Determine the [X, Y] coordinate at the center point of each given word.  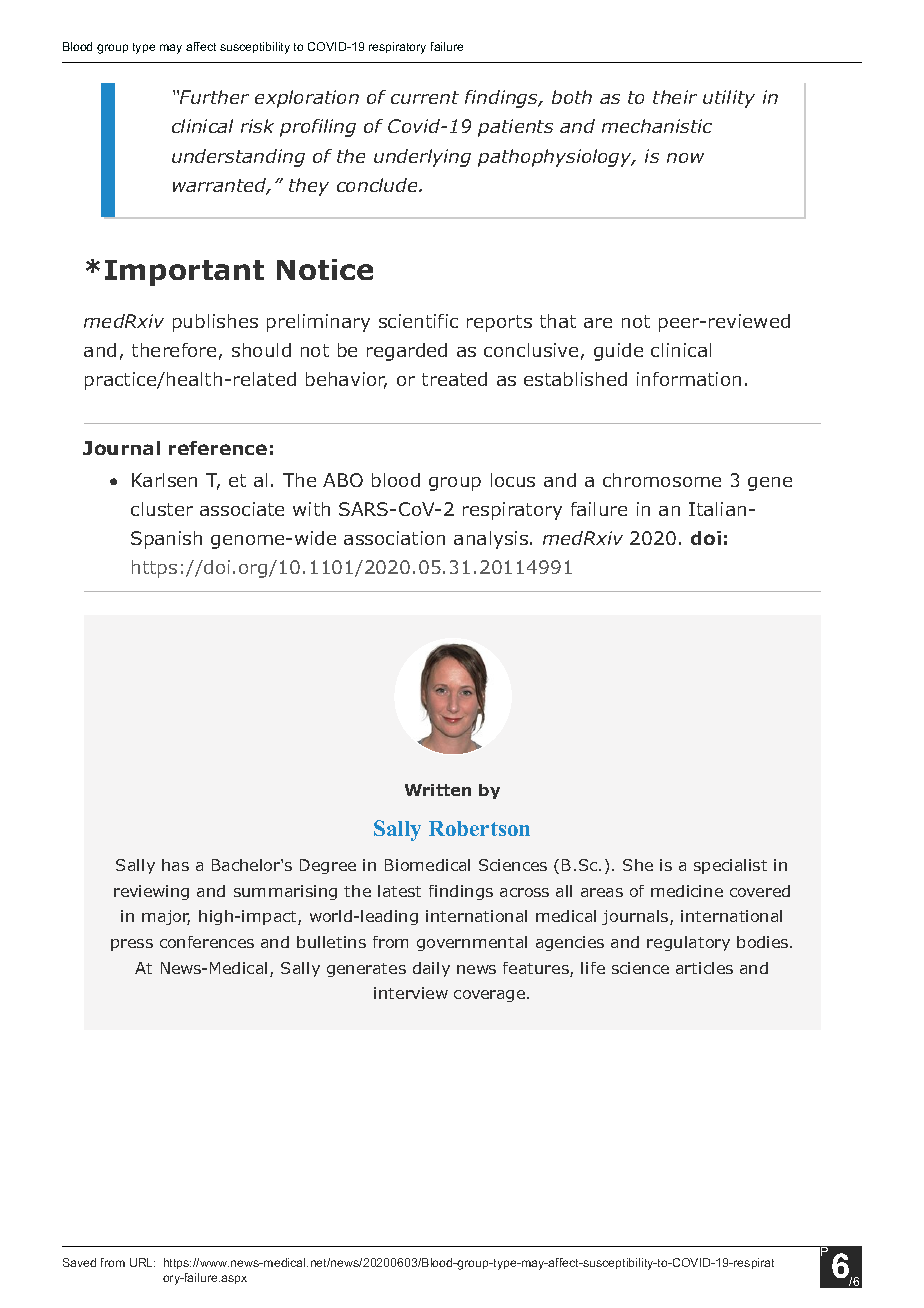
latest [399, 891]
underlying [422, 158]
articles [704, 968]
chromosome [662, 480]
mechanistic [657, 126]
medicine [687, 891]
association [394, 538]
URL [142, 1262]
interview [411, 993]
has [175, 865]
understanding [238, 158]
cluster [162, 509]
